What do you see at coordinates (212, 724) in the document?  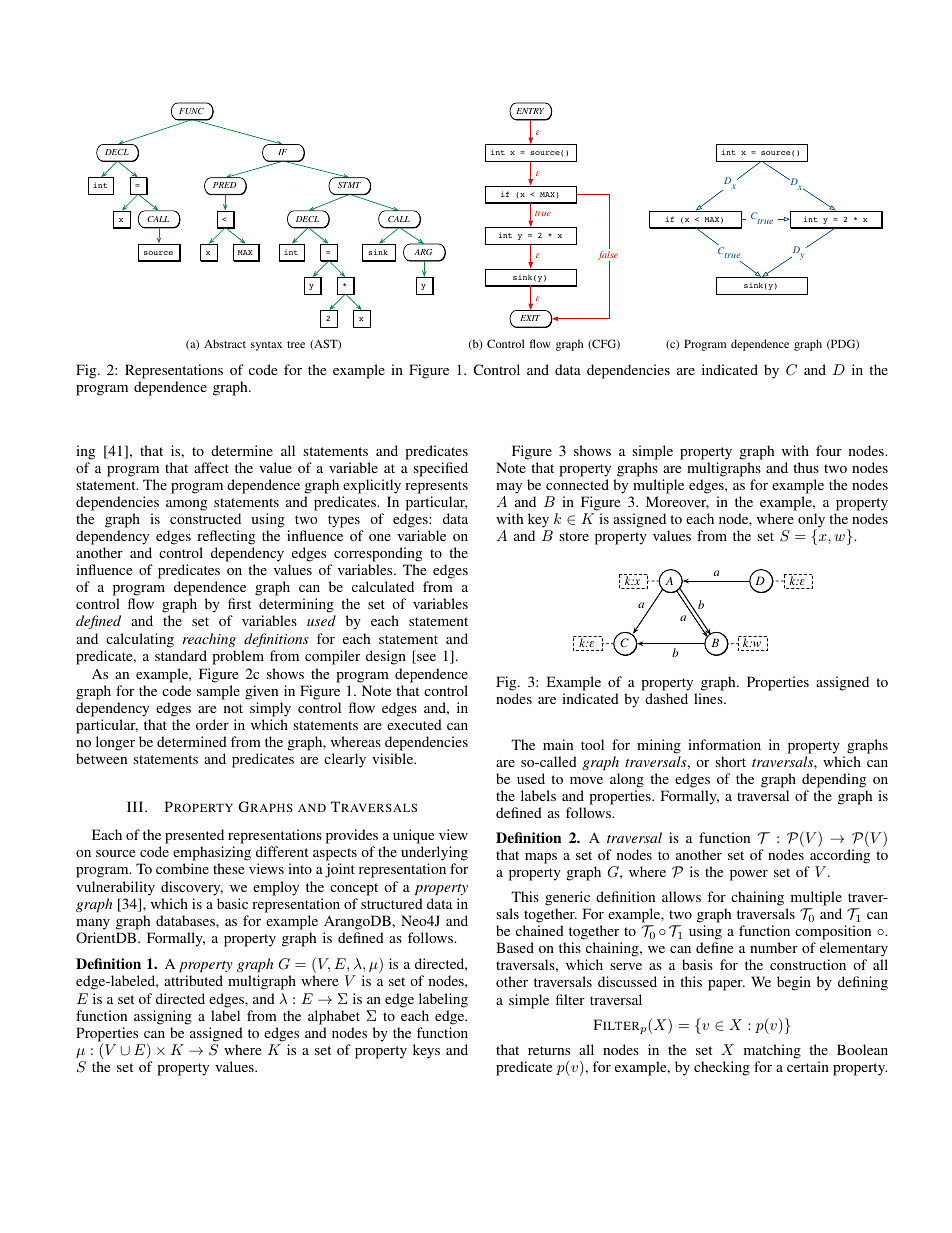 I see `order` at bounding box center [212, 724].
